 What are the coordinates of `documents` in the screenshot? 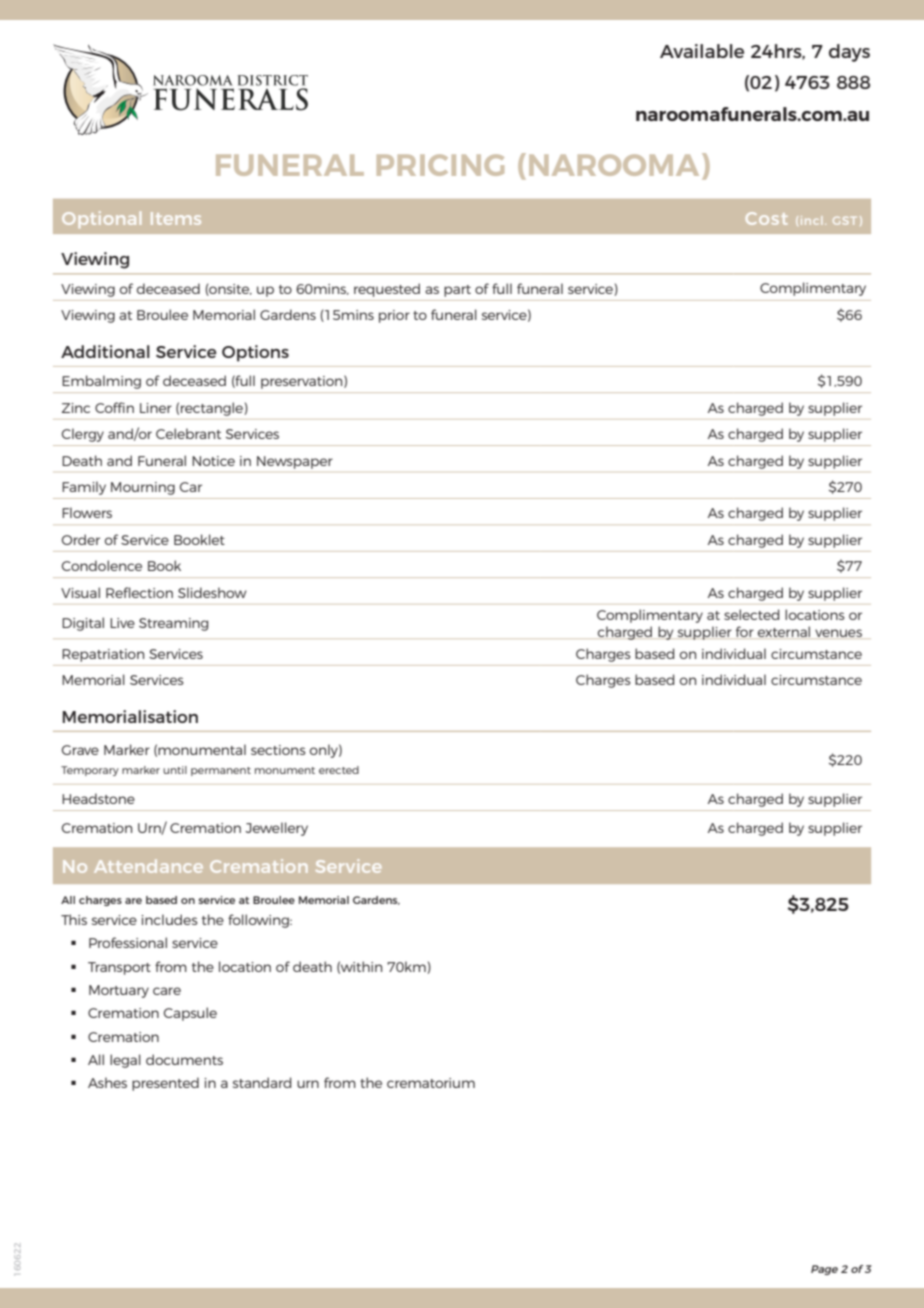 It's located at (184, 1059).
